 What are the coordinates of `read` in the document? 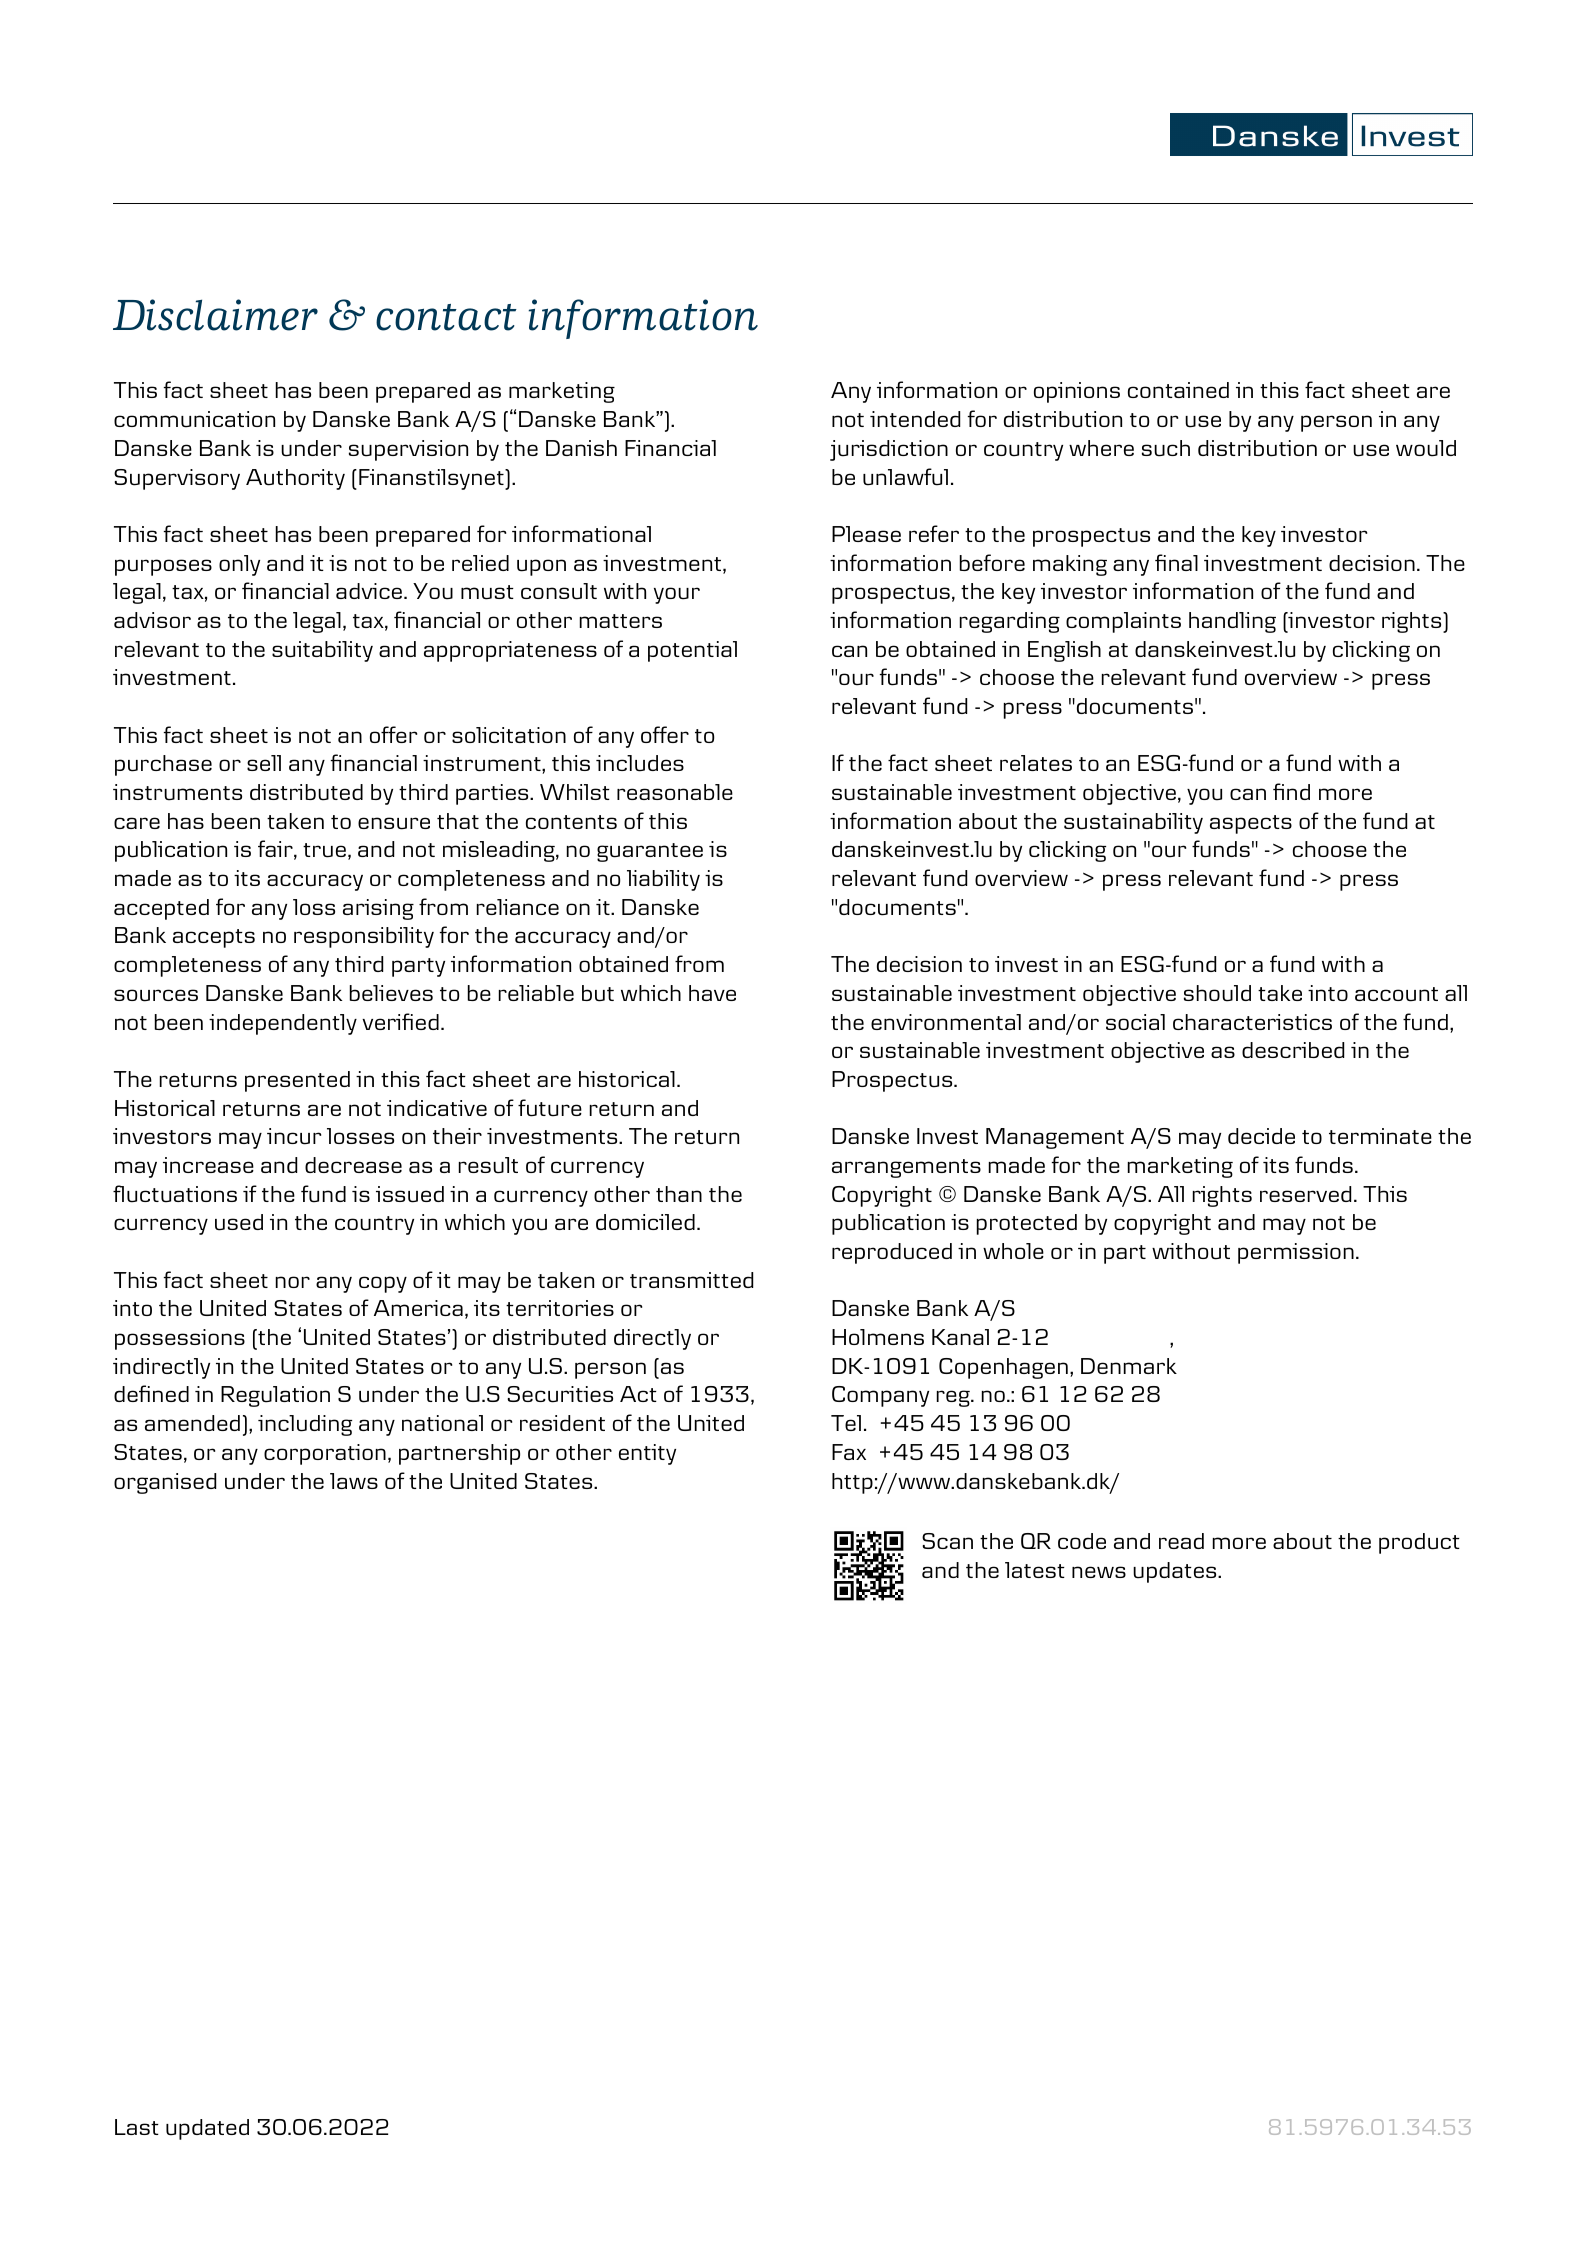 It's located at (1181, 1541).
